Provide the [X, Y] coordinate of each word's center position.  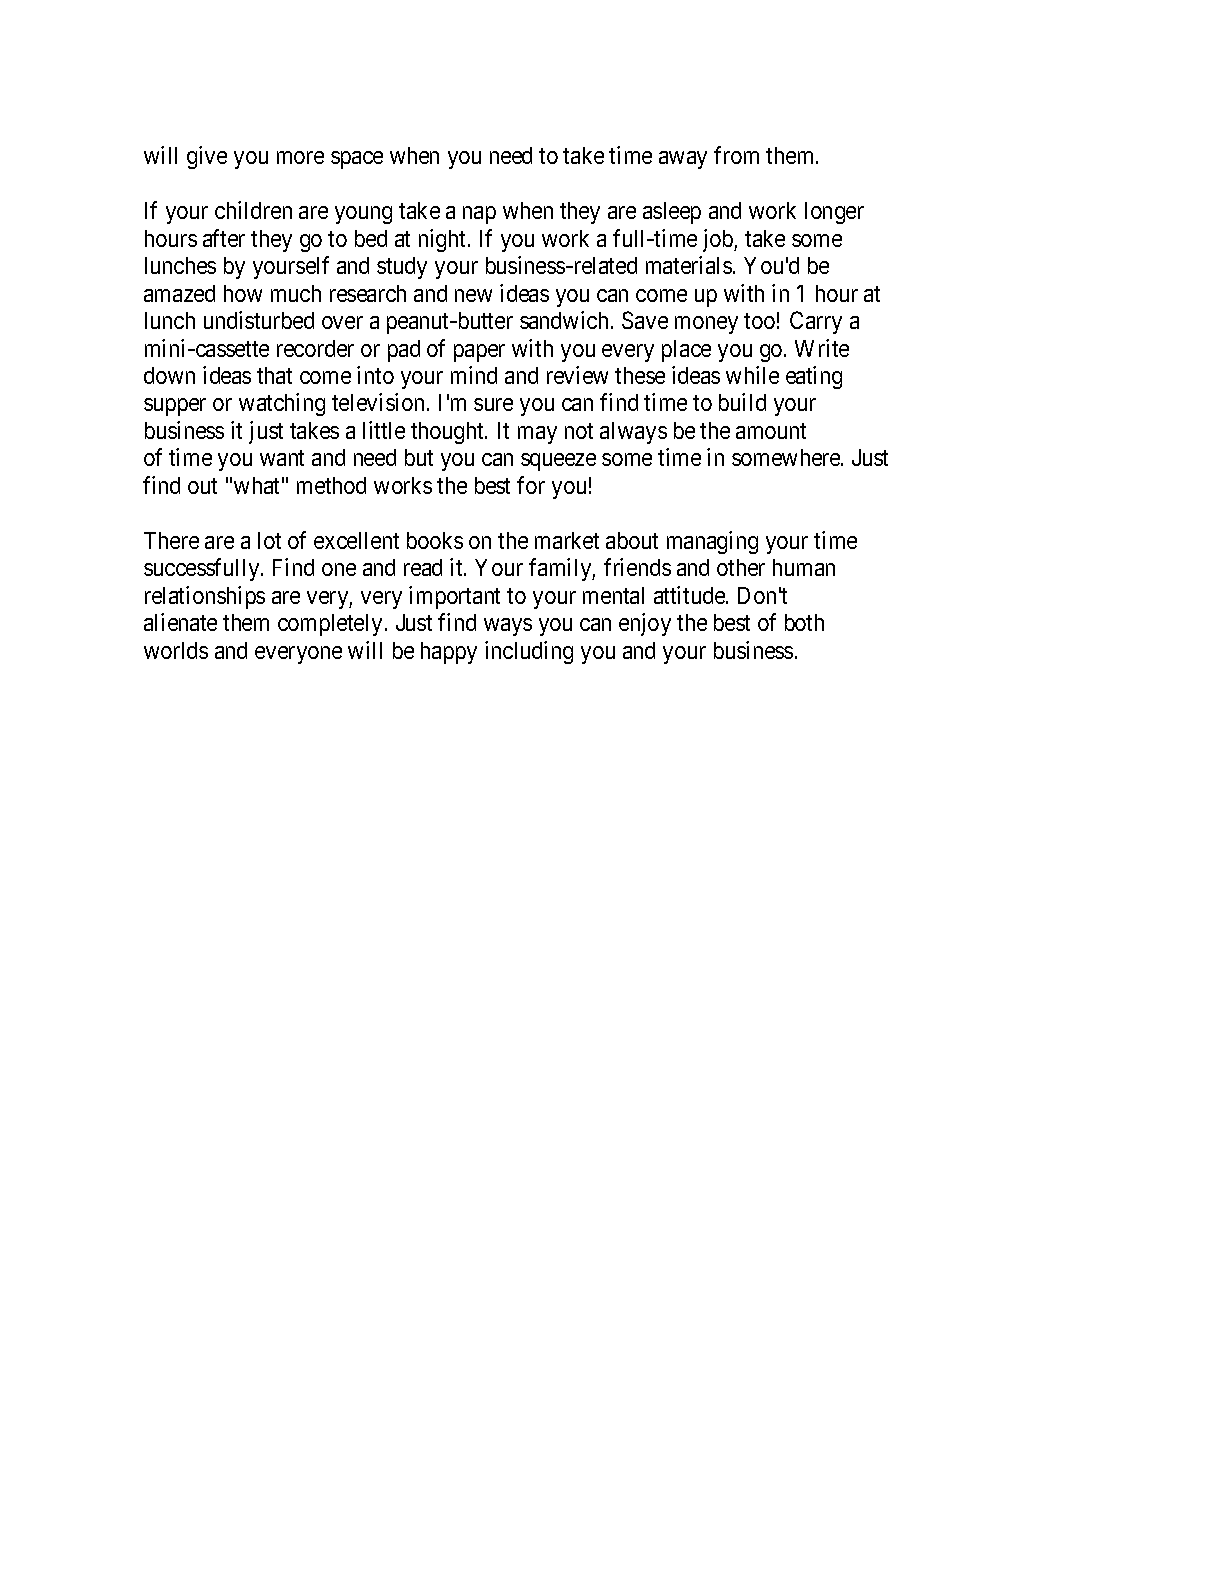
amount [771, 431]
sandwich [564, 320]
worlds [176, 650]
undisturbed [259, 320]
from [736, 155]
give [207, 157]
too [759, 321]
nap [479, 215]
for [531, 485]
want [282, 458]
